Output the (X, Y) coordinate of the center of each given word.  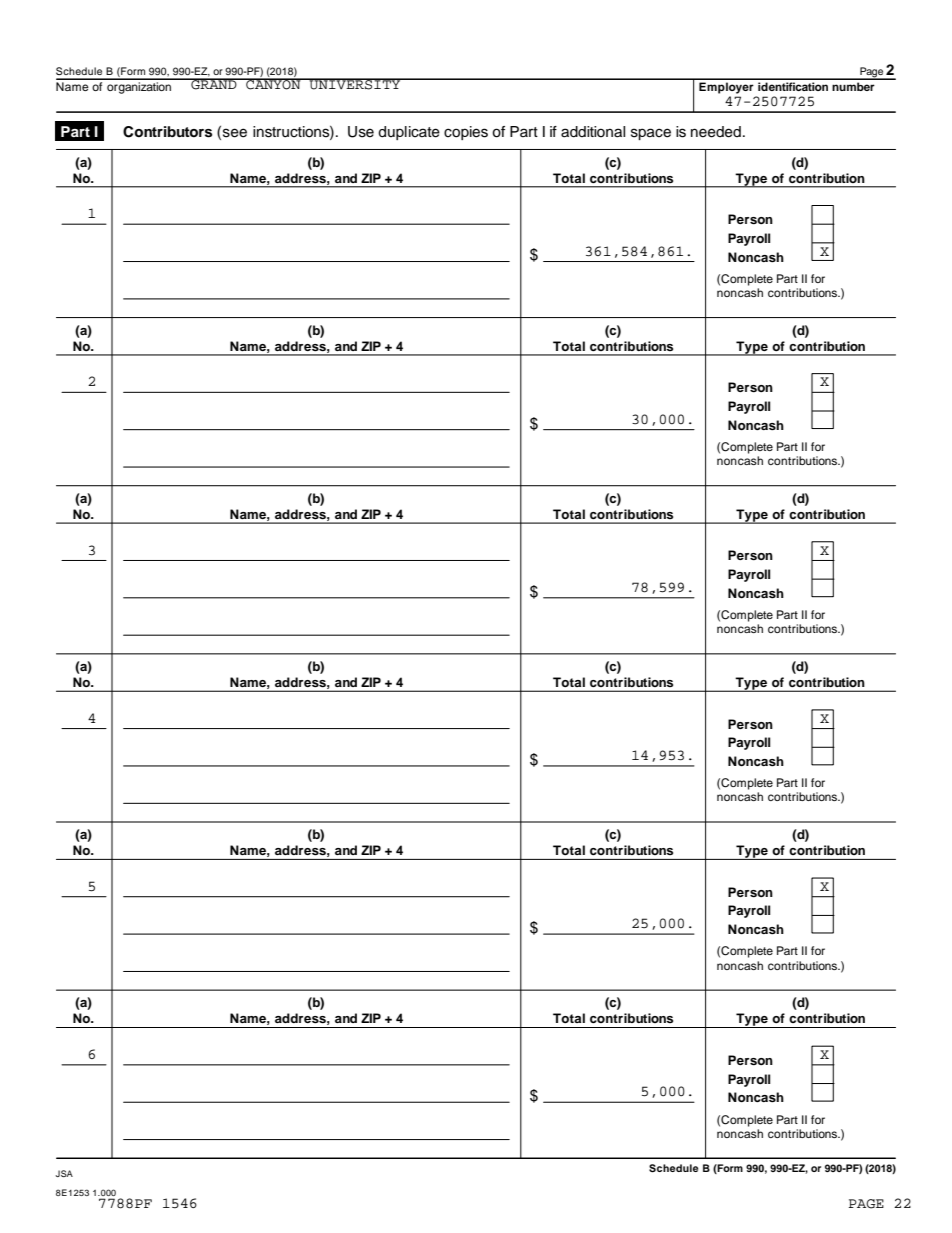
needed (716, 132)
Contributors (167, 132)
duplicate (409, 133)
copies (466, 133)
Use (361, 132)
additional (593, 132)
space (651, 134)
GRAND (214, 84)
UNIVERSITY (355, 84)
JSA (64, 1173)
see (235, 133)
